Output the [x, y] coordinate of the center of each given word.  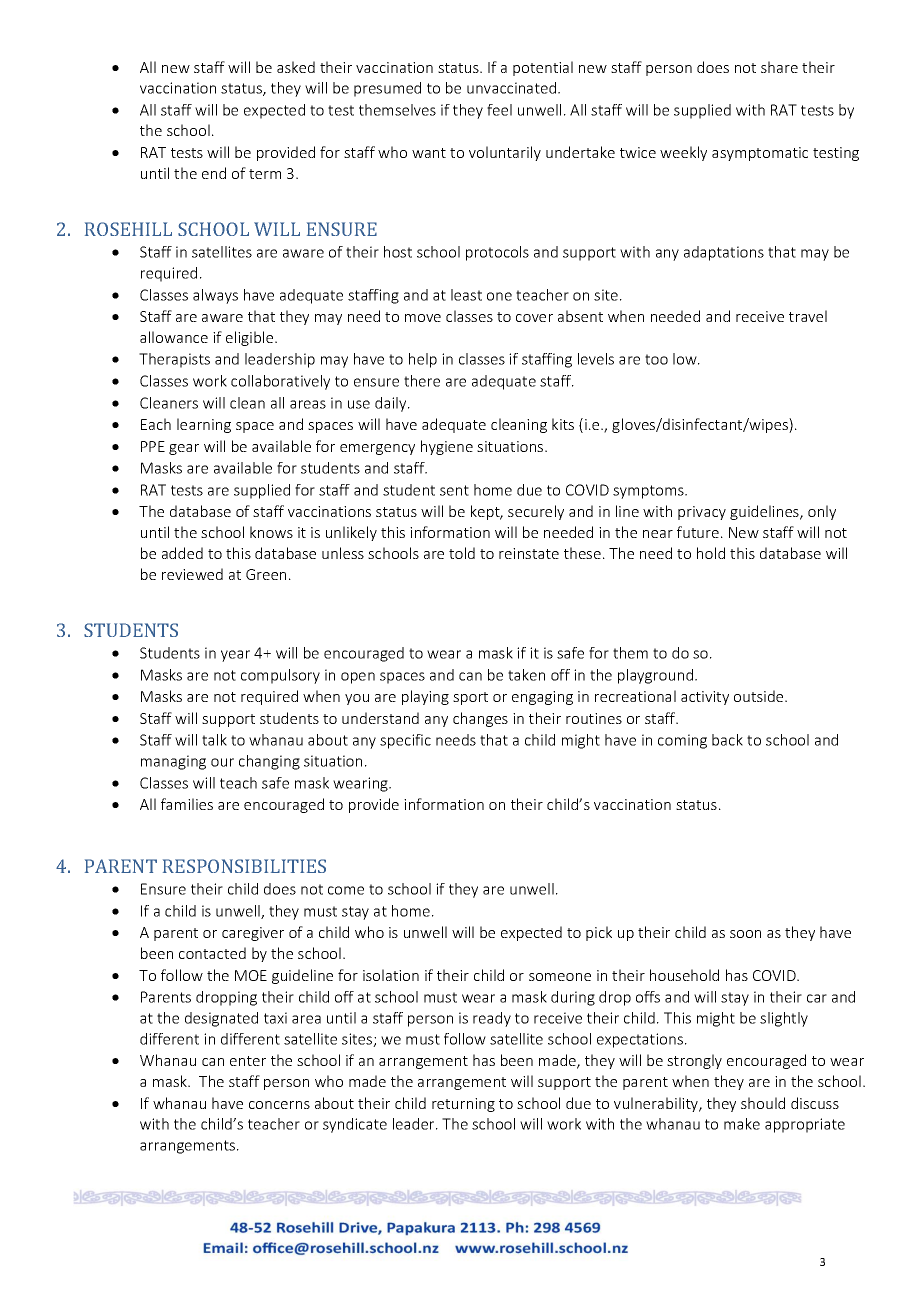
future [698, 532]
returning [463, 1105]
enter [248, 1061]
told [462, 553]
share [779, 67]
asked [296, 67]
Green [266, 574]
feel [499, 110]
